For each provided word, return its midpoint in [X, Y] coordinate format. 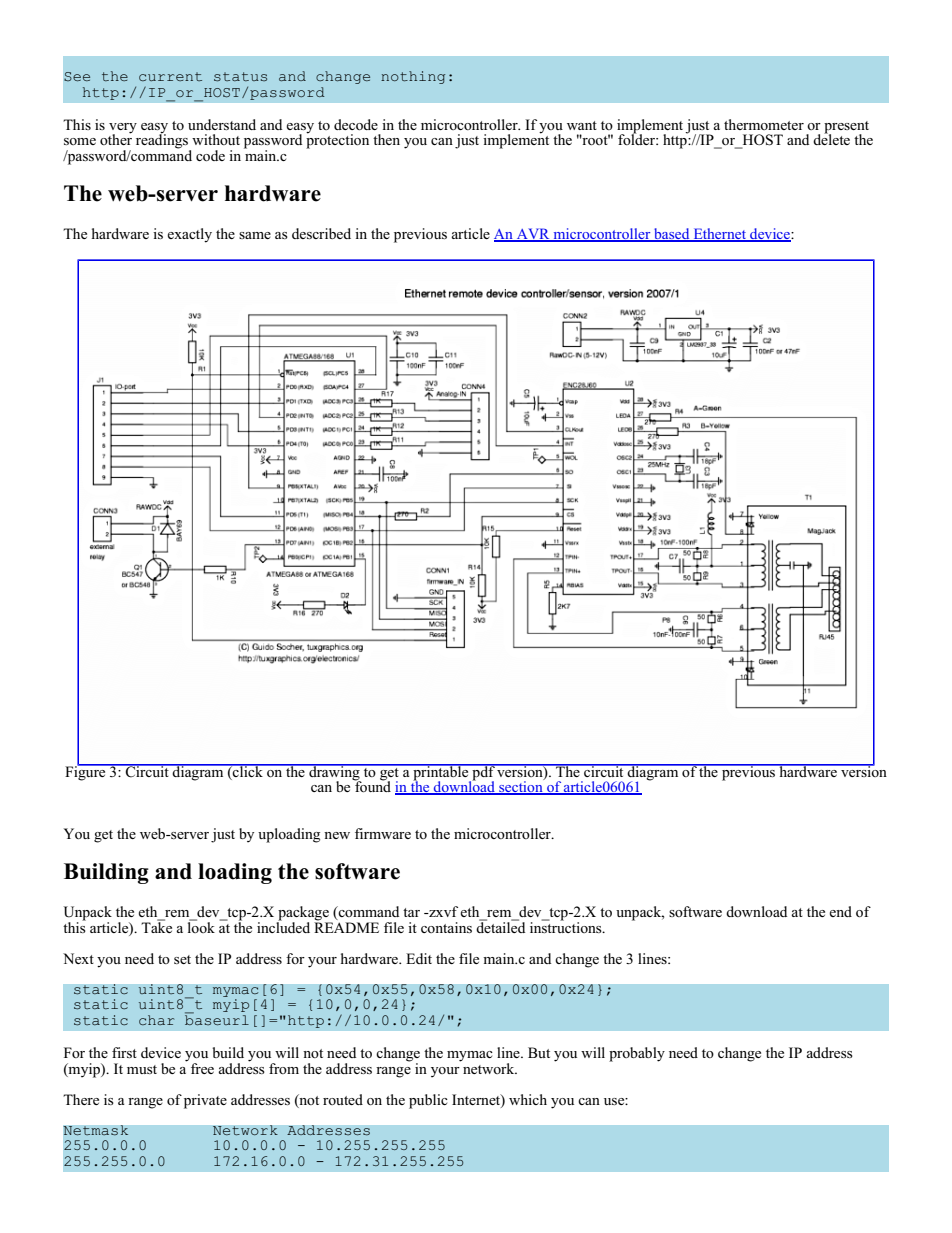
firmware [383, 833]
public [428, 1101]
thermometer [764, 124]
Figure [86, 772]
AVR [533, 235]
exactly [189, 235]
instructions [567, 926]
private [205, 1101]
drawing [334, 773]
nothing [413, 77]
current [170, 76]
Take [156, 926]
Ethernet [720, 235]
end [840, 911]
